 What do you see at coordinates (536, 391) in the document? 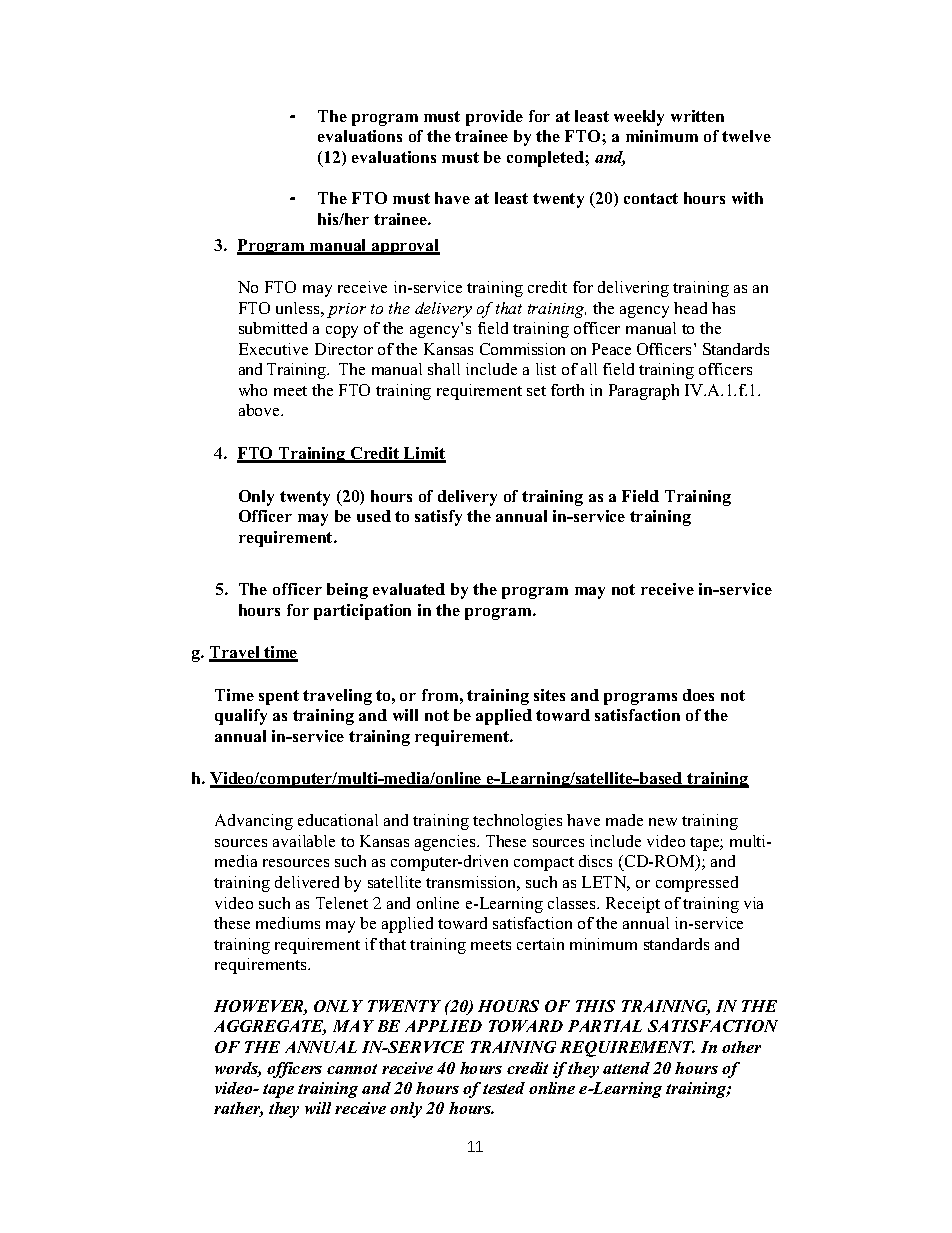
I see `set` at bounding box center [536, 391].
